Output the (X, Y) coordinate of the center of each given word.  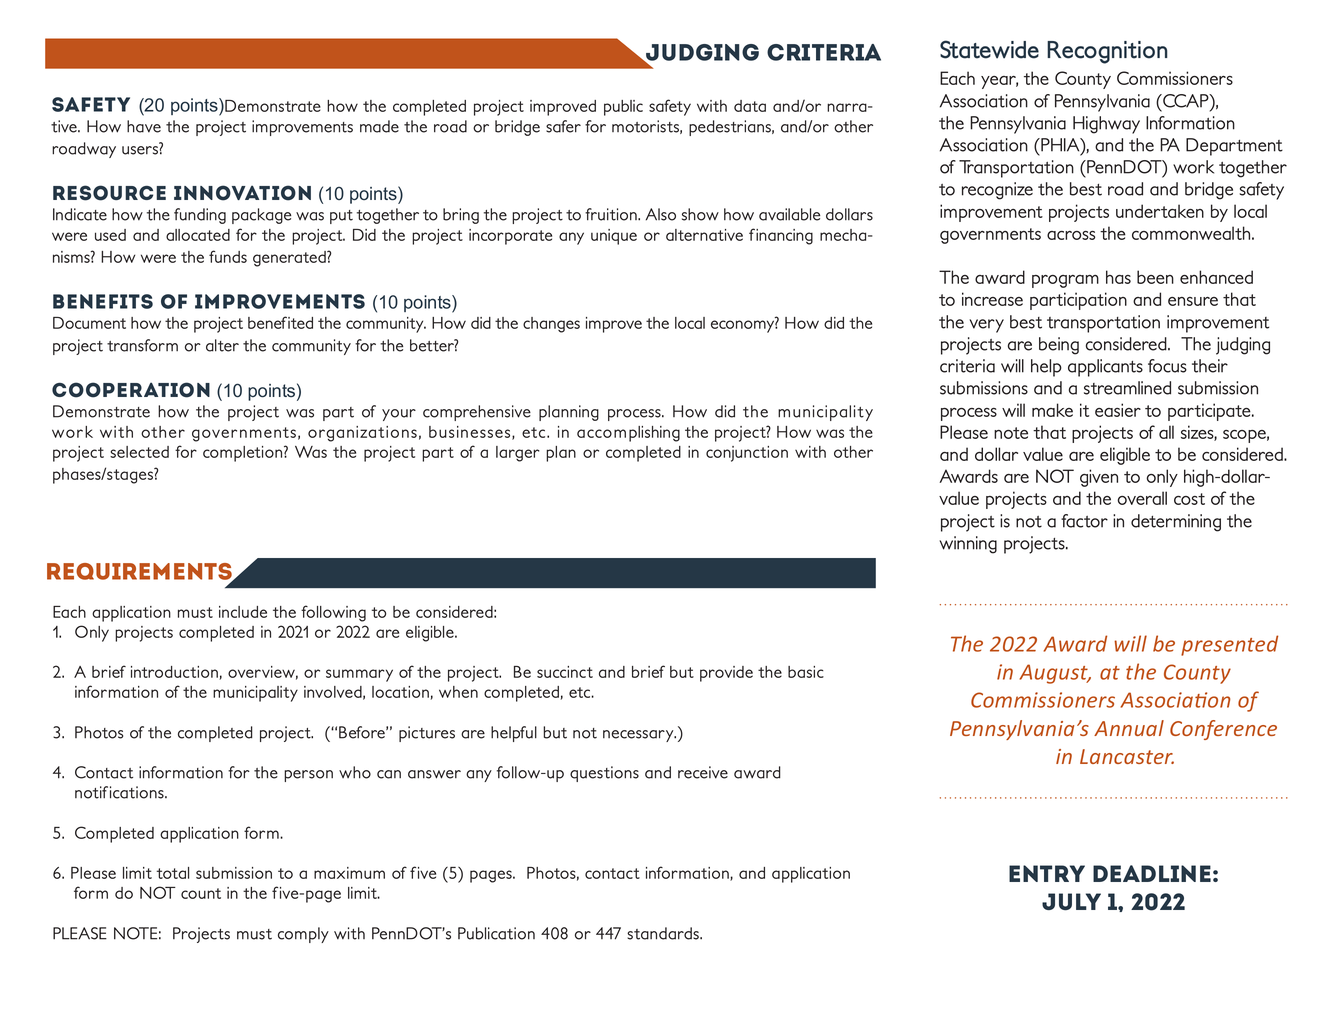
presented (1229, 645)
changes (551, 325)
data (750, 106)
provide (726, 674)
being (1059, 346)
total (173, 873)
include (243, 612)
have (144, 126)
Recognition (1107, 52)
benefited (280, 322)
